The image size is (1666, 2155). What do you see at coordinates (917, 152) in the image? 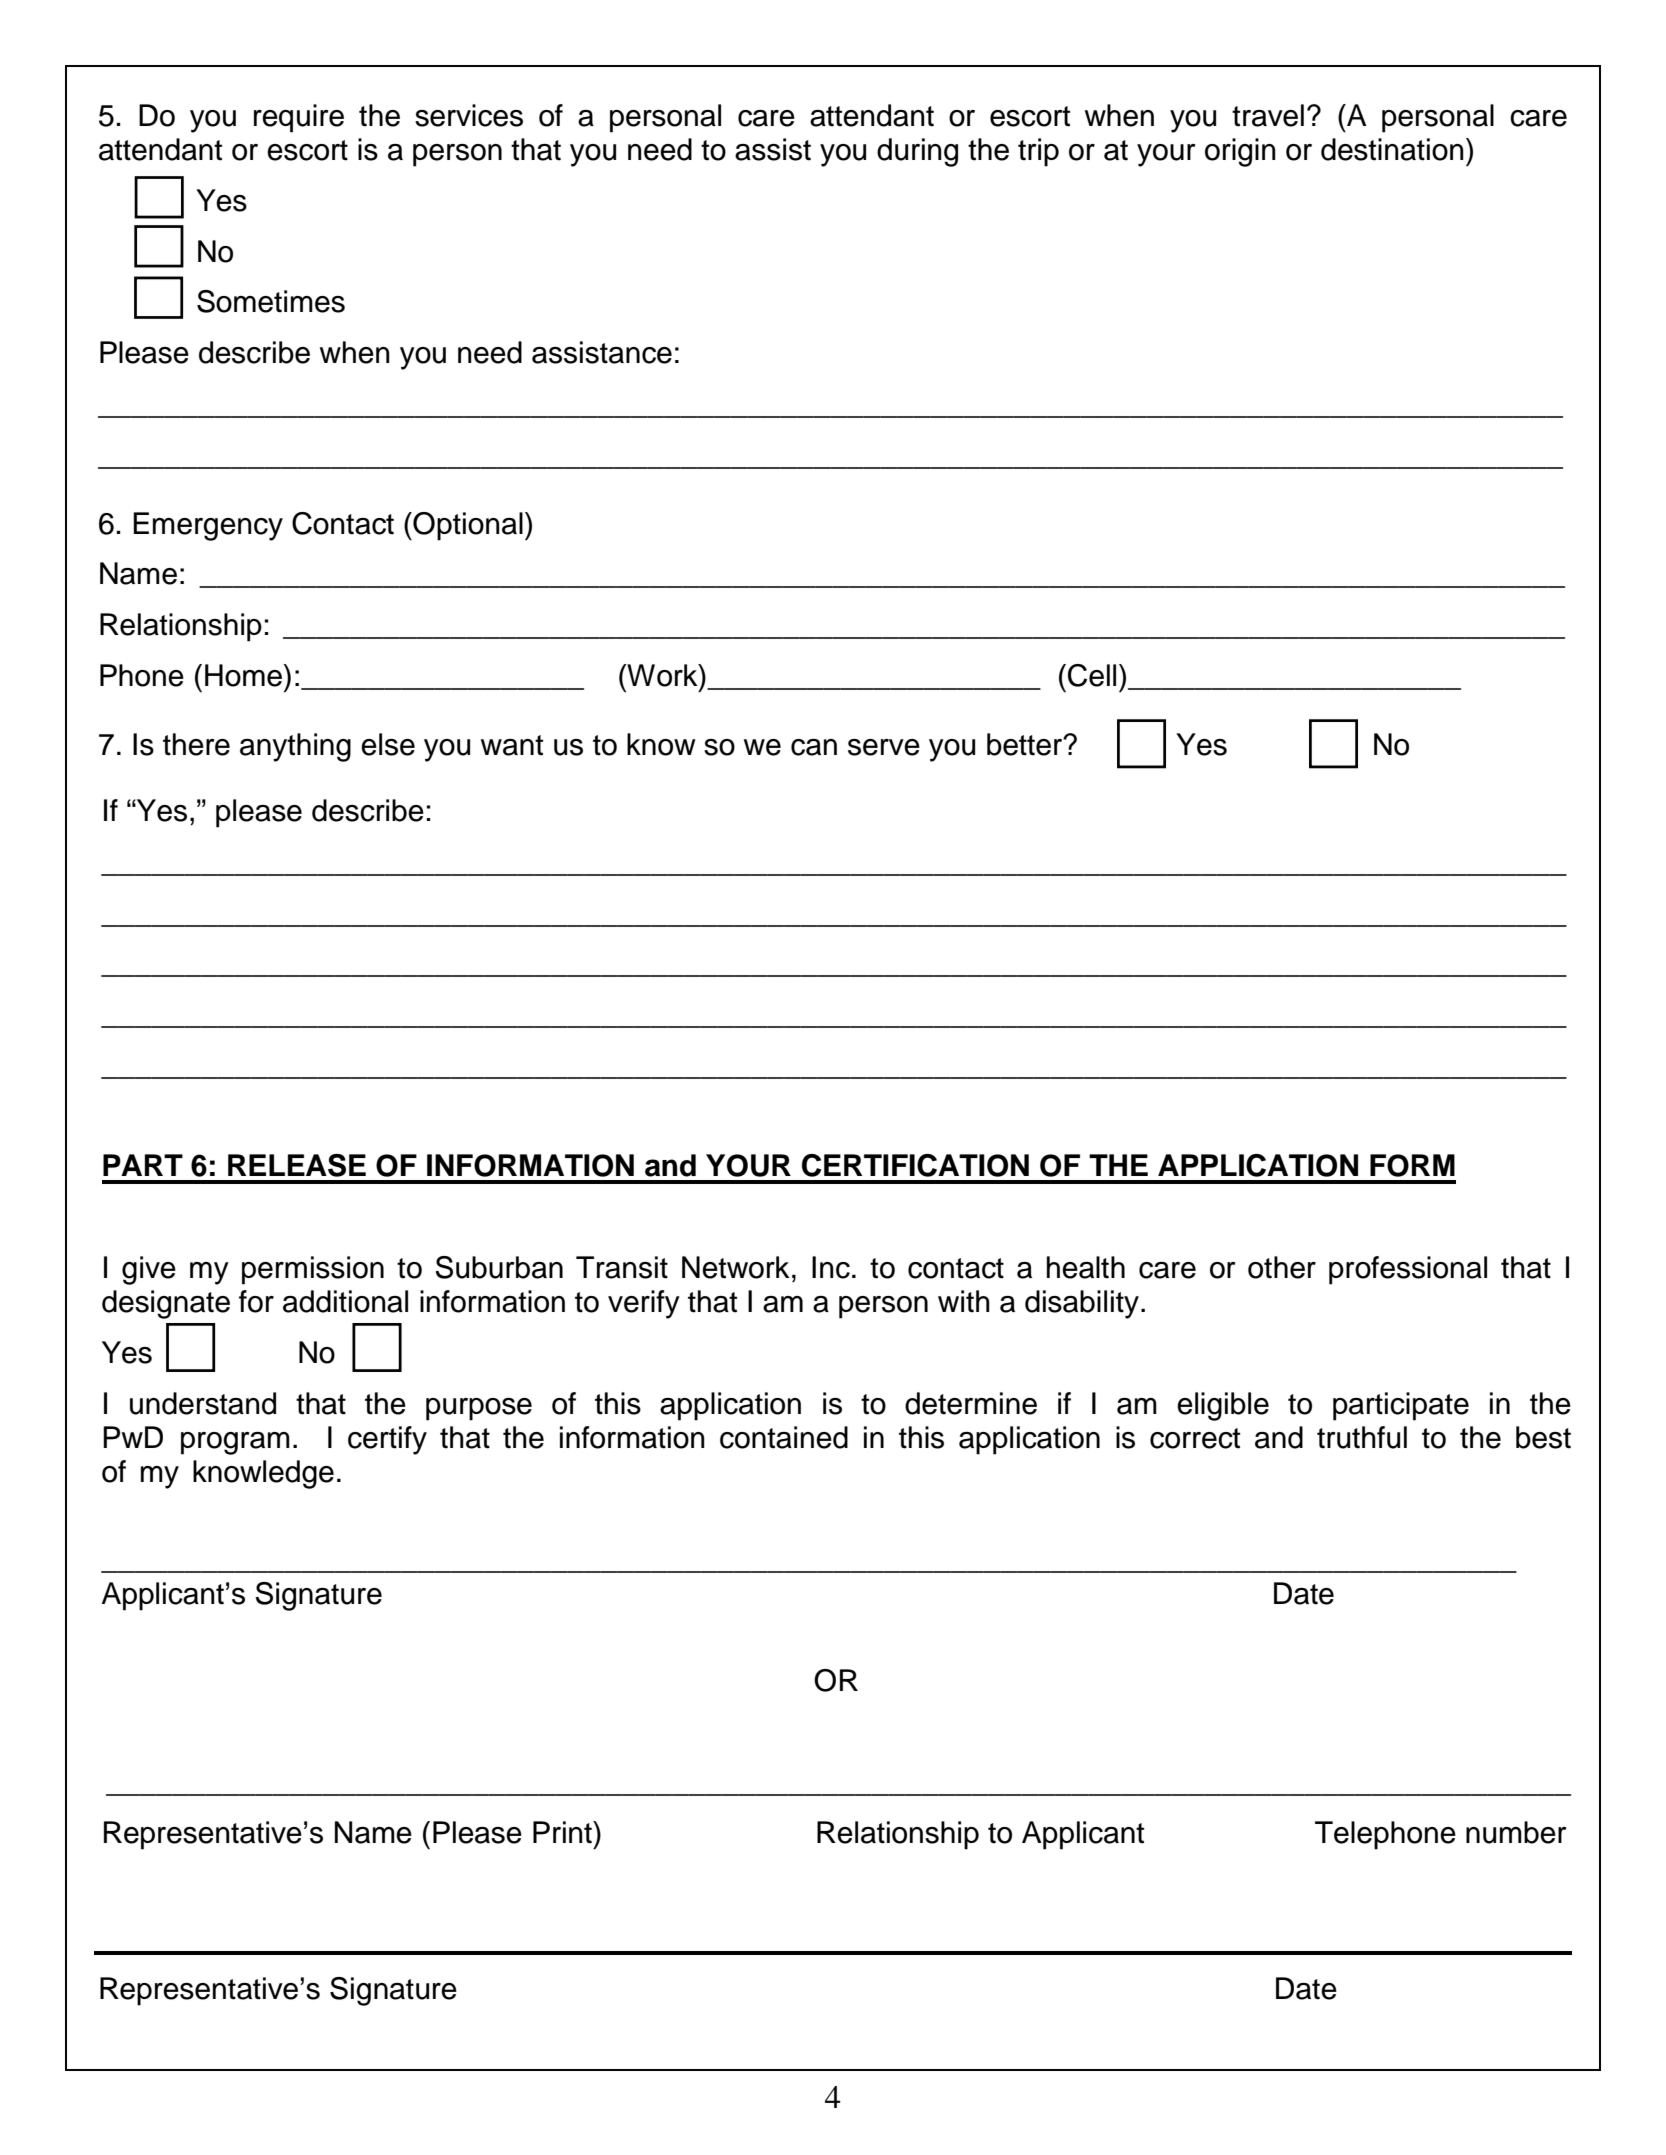
I see `during` at bounding box center [917, 152].
